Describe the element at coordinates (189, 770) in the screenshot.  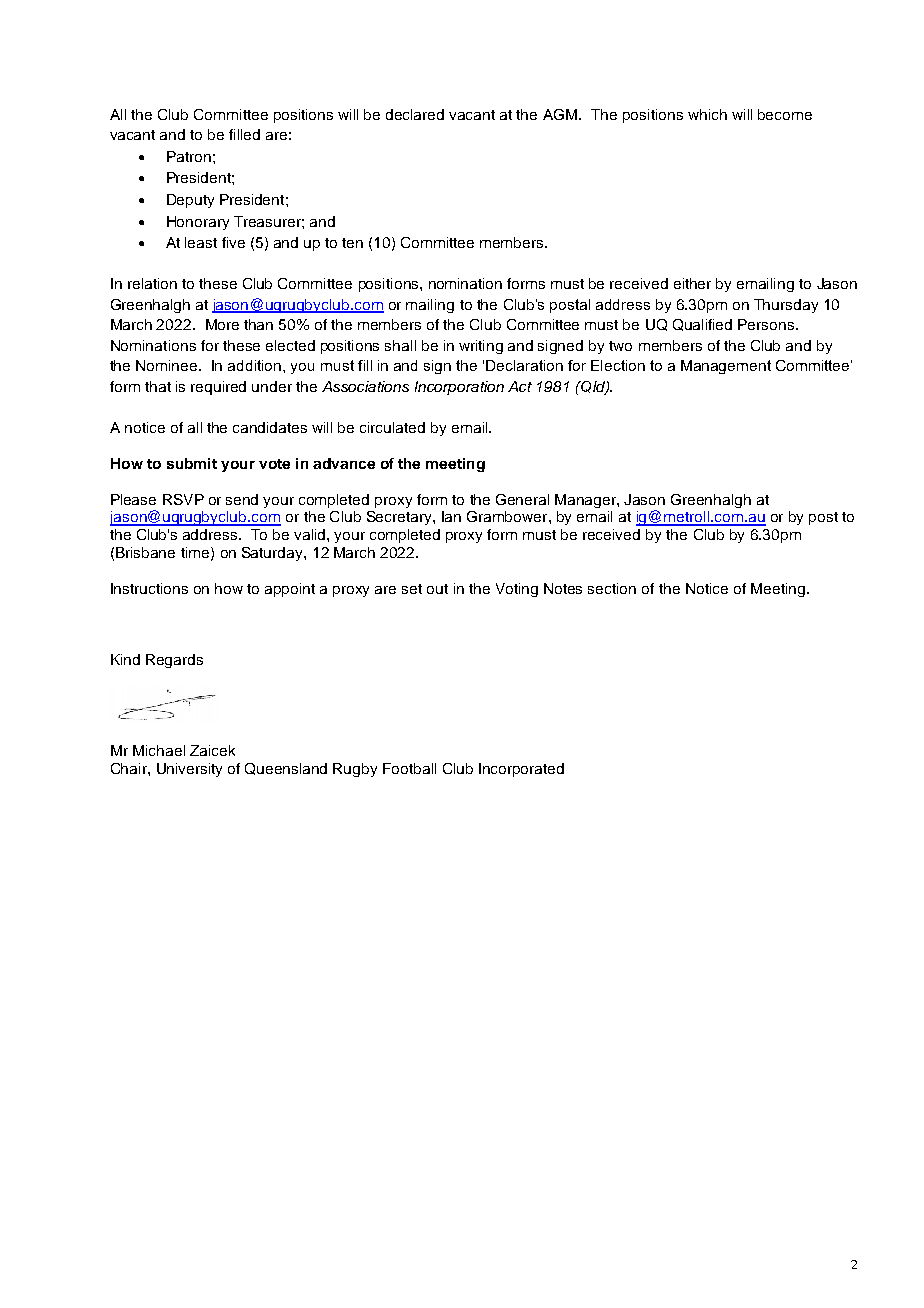
I see `University` at that location.
